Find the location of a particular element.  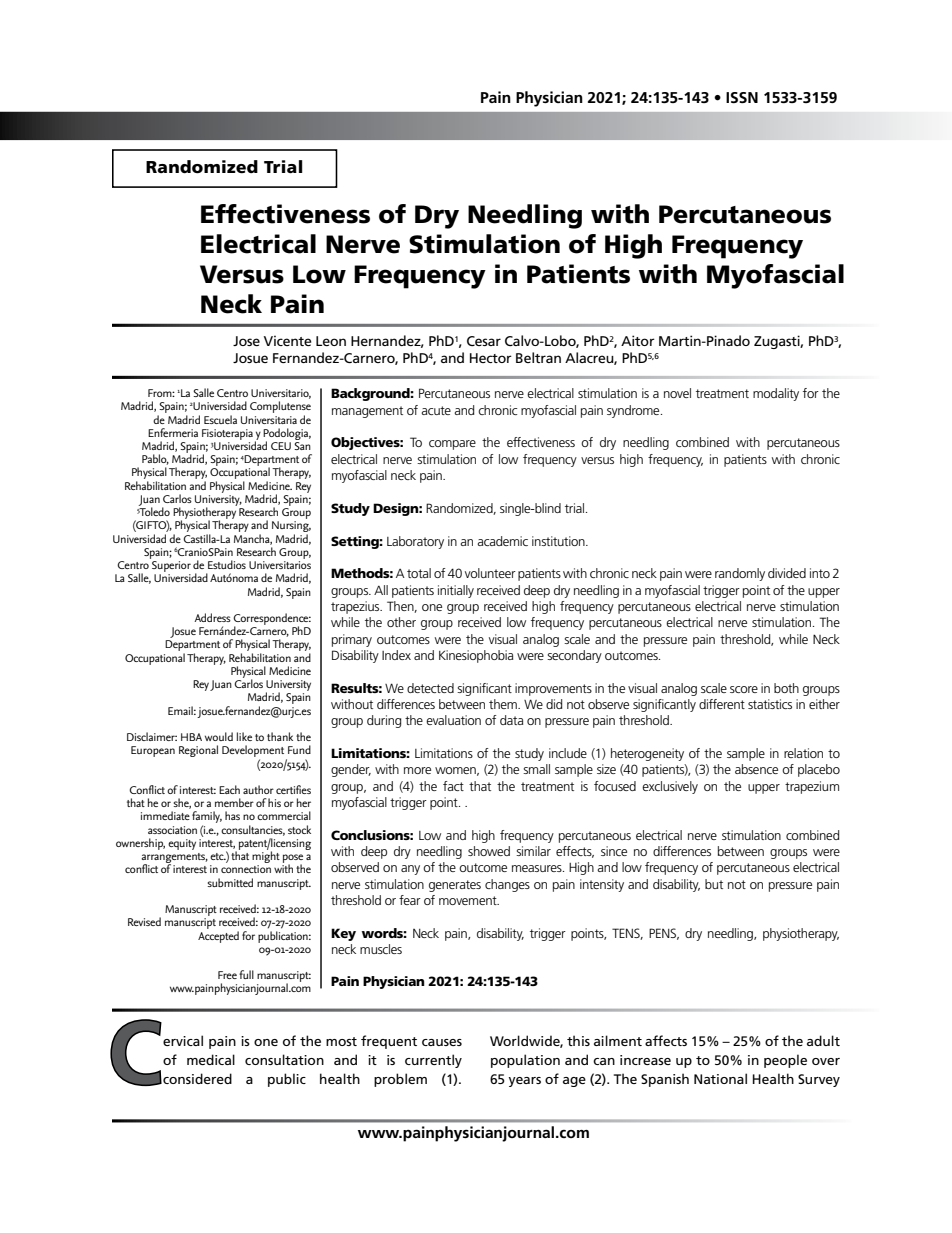

causes is located at coordinates (442, 1042).
